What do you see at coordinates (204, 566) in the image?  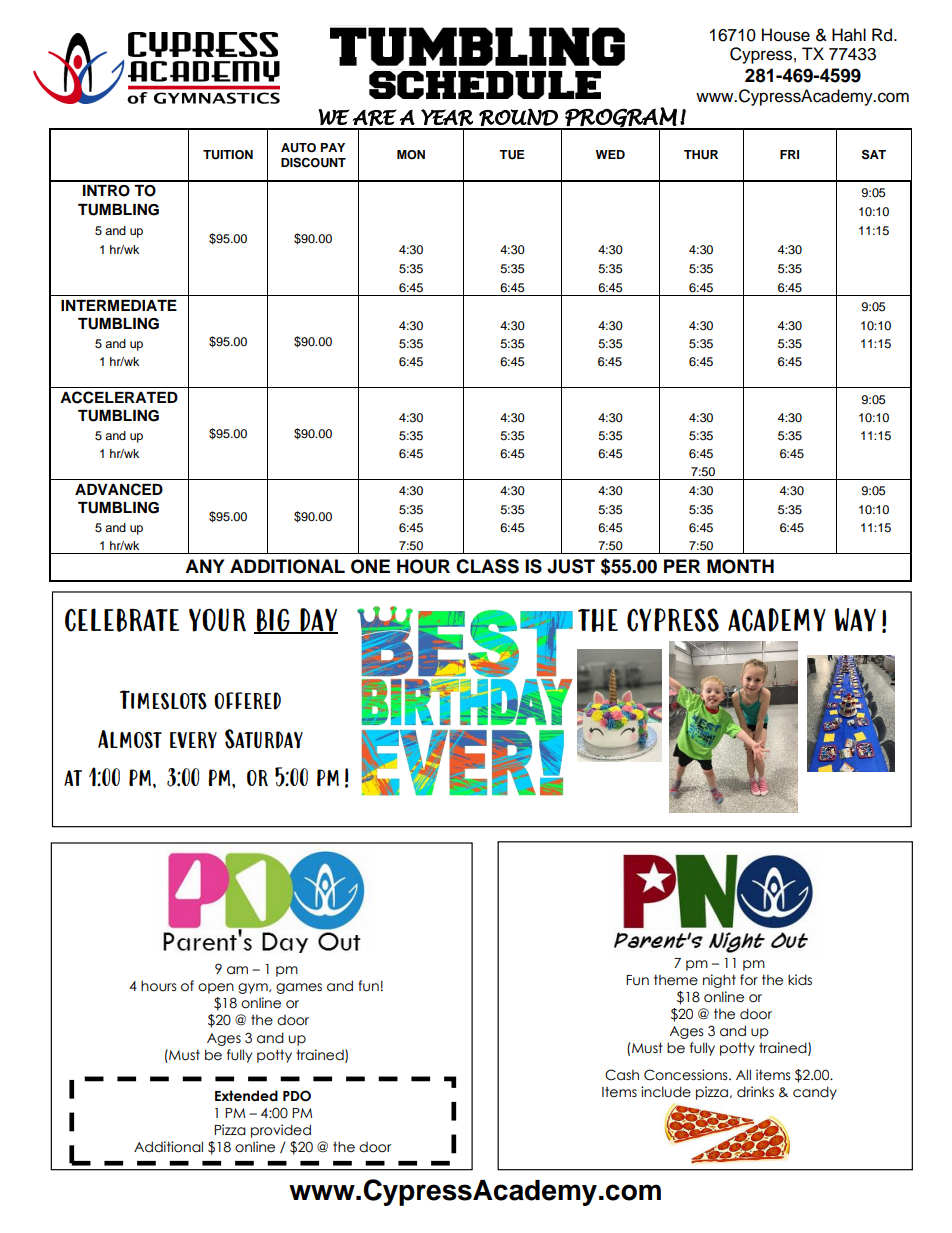 I see `ANY` at bounding box center [204, 566].
